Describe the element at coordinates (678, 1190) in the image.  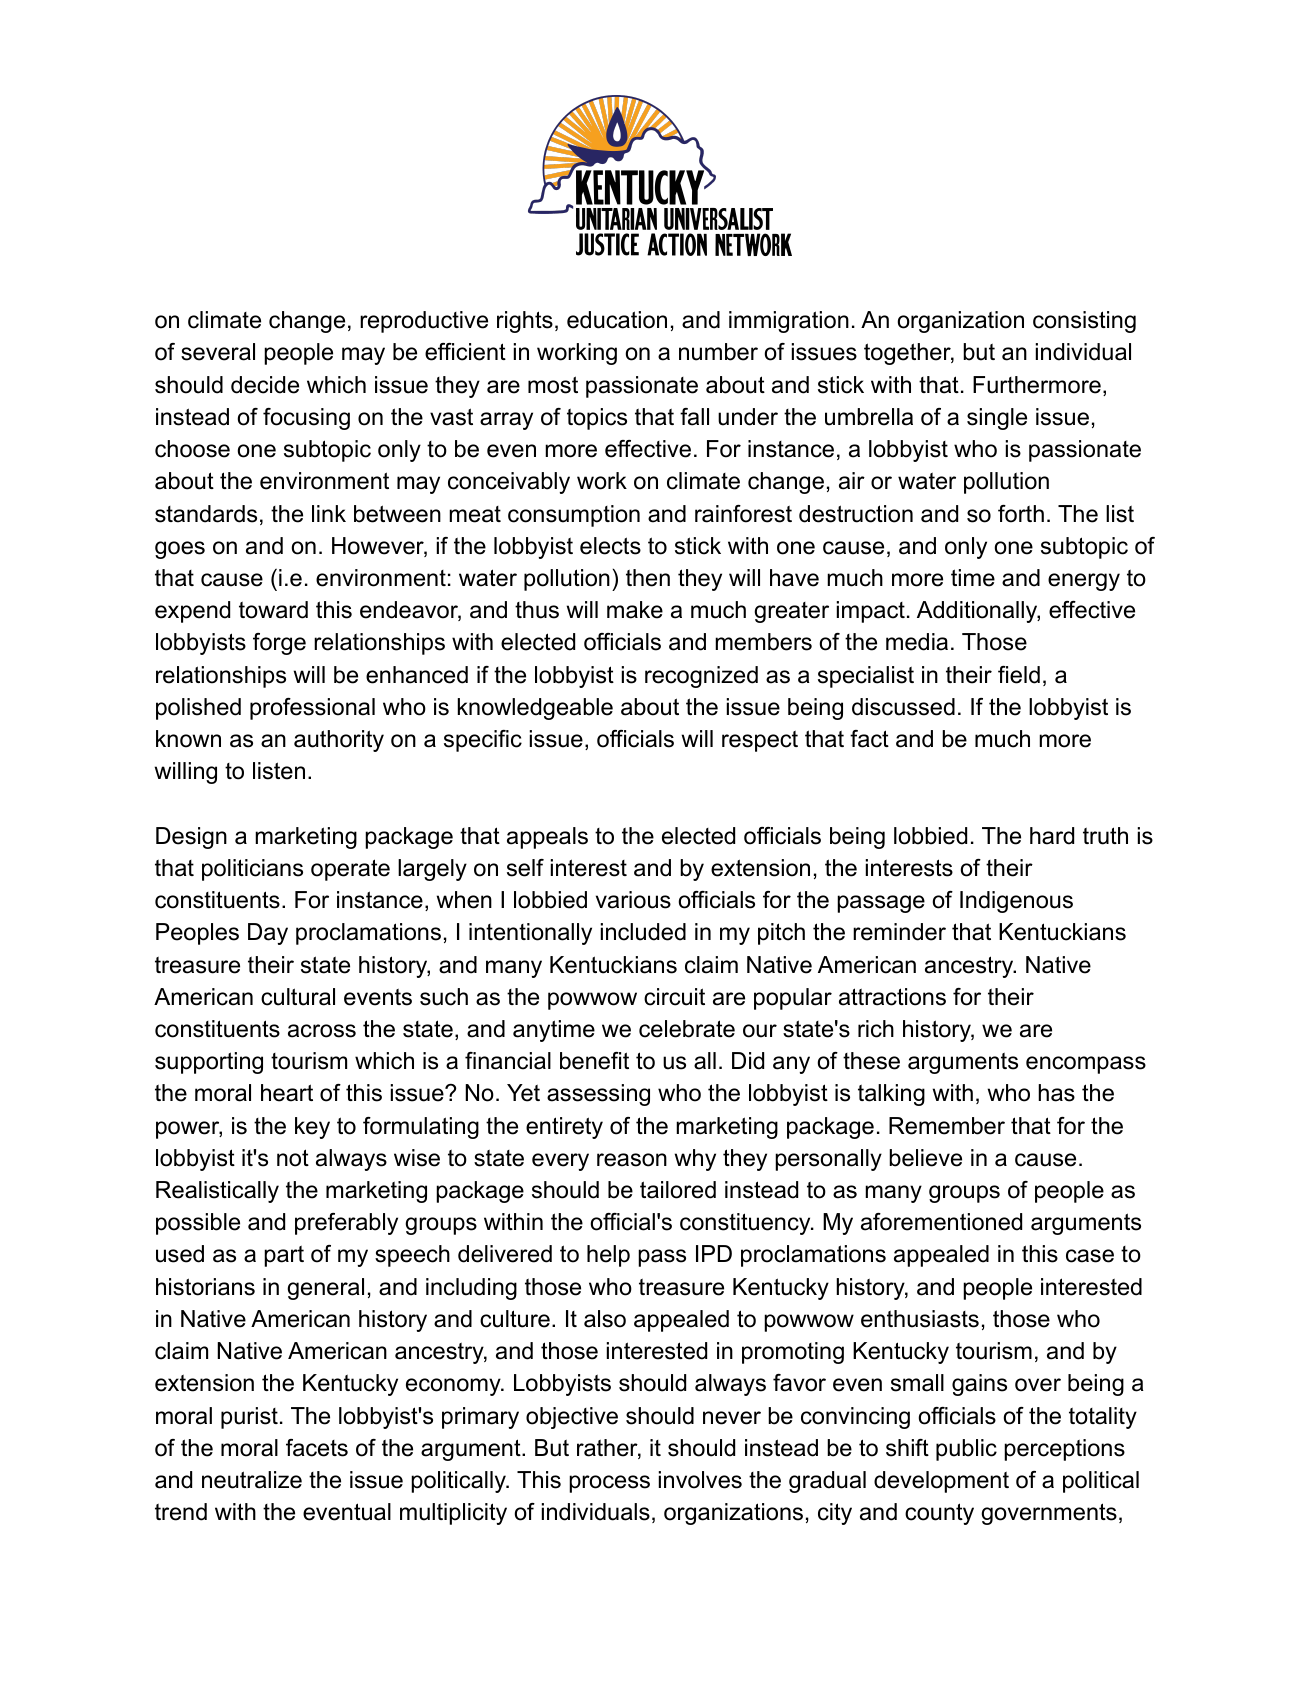
I see `tailored` at that location.
